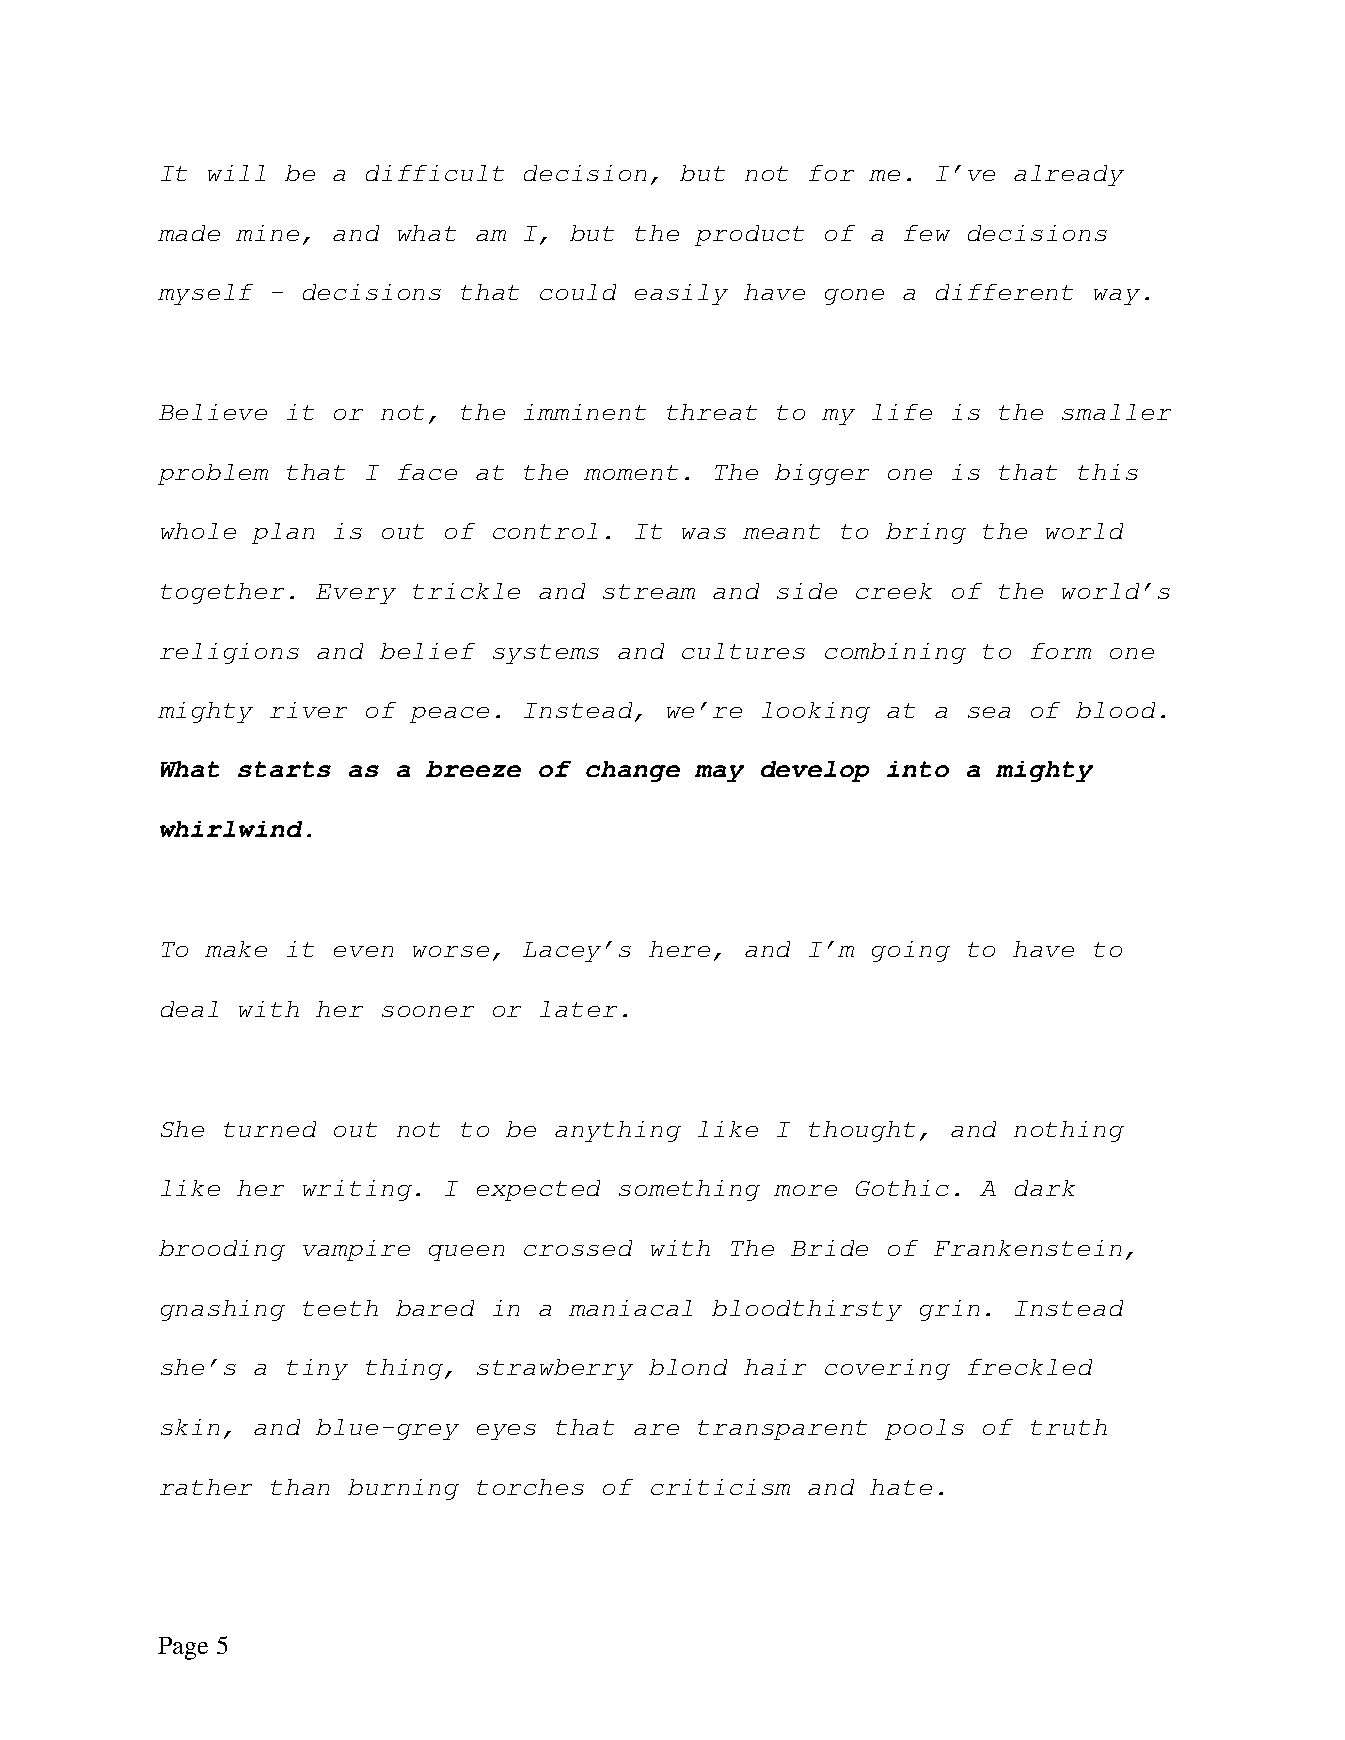 This page has width=1345, height=1740. What do you see at coordinates (749, 235) in the page?
I see `product` at bounding box center [749, 235].
